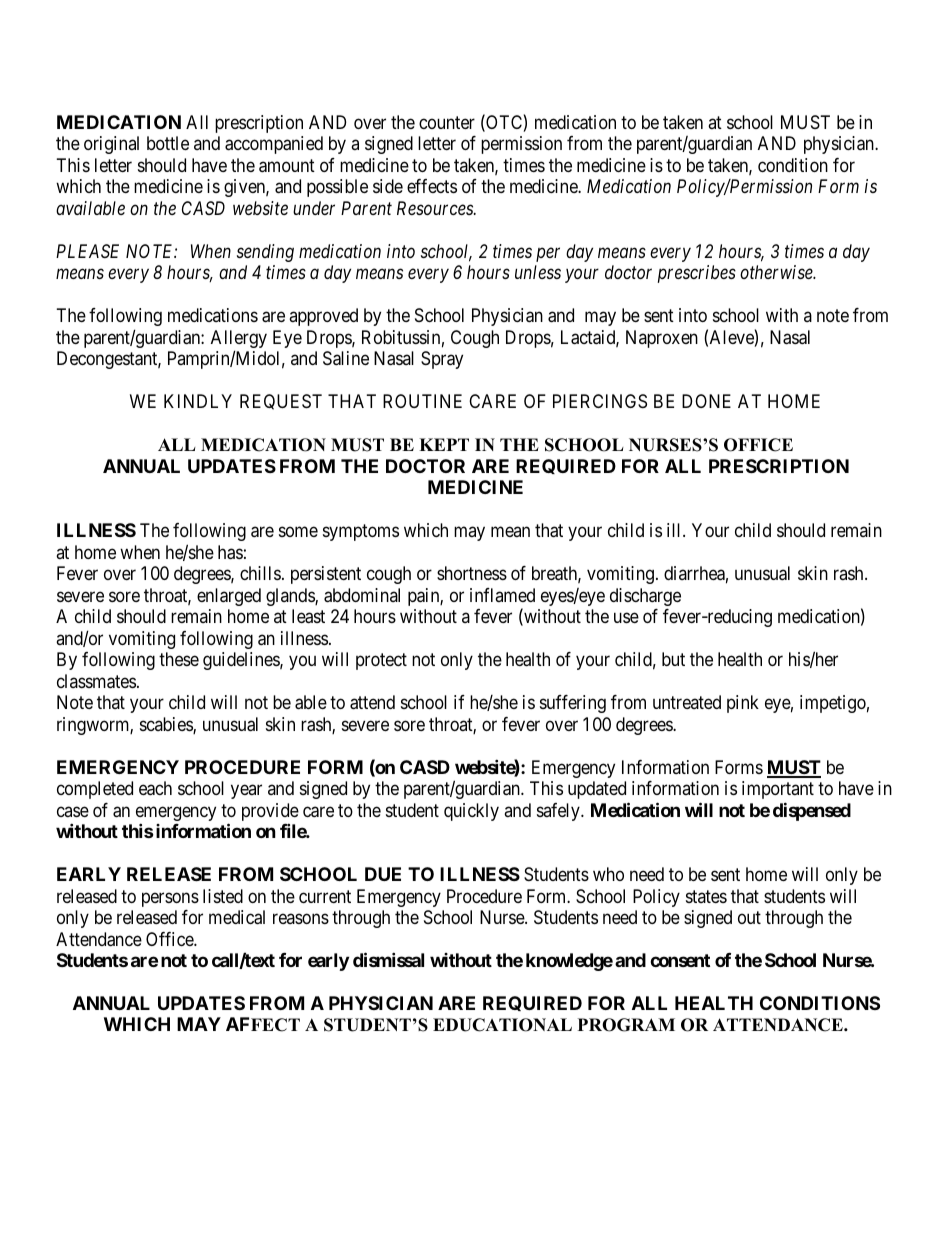 The width and height of the image is (952, 1233). What do you see at coordinates (502, 1025) in the image?
I see `EDUCATIONAL` at bounding box center [502, 1025].
